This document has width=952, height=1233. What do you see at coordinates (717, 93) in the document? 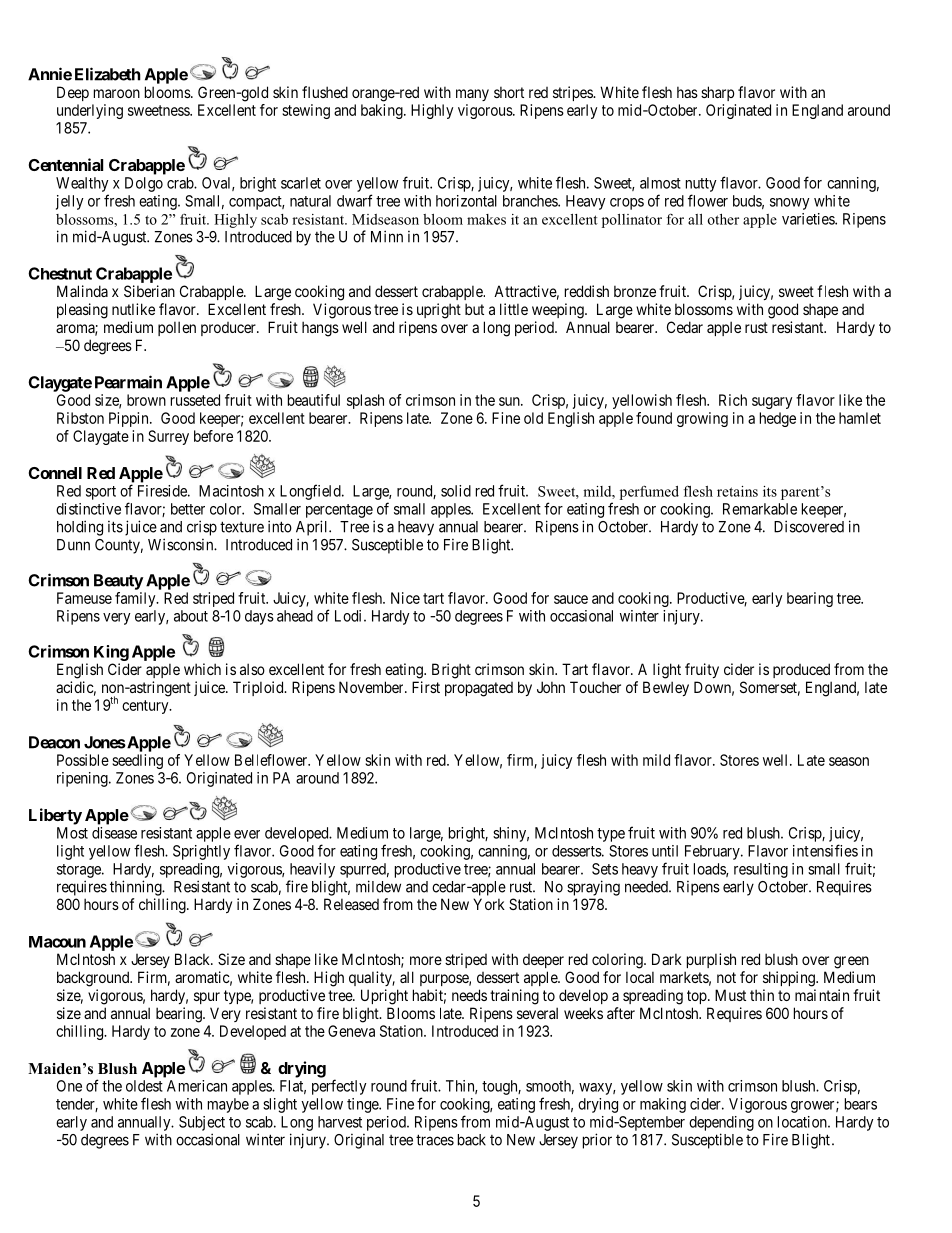
I see `sharp` at bounding box center [717, 93].
